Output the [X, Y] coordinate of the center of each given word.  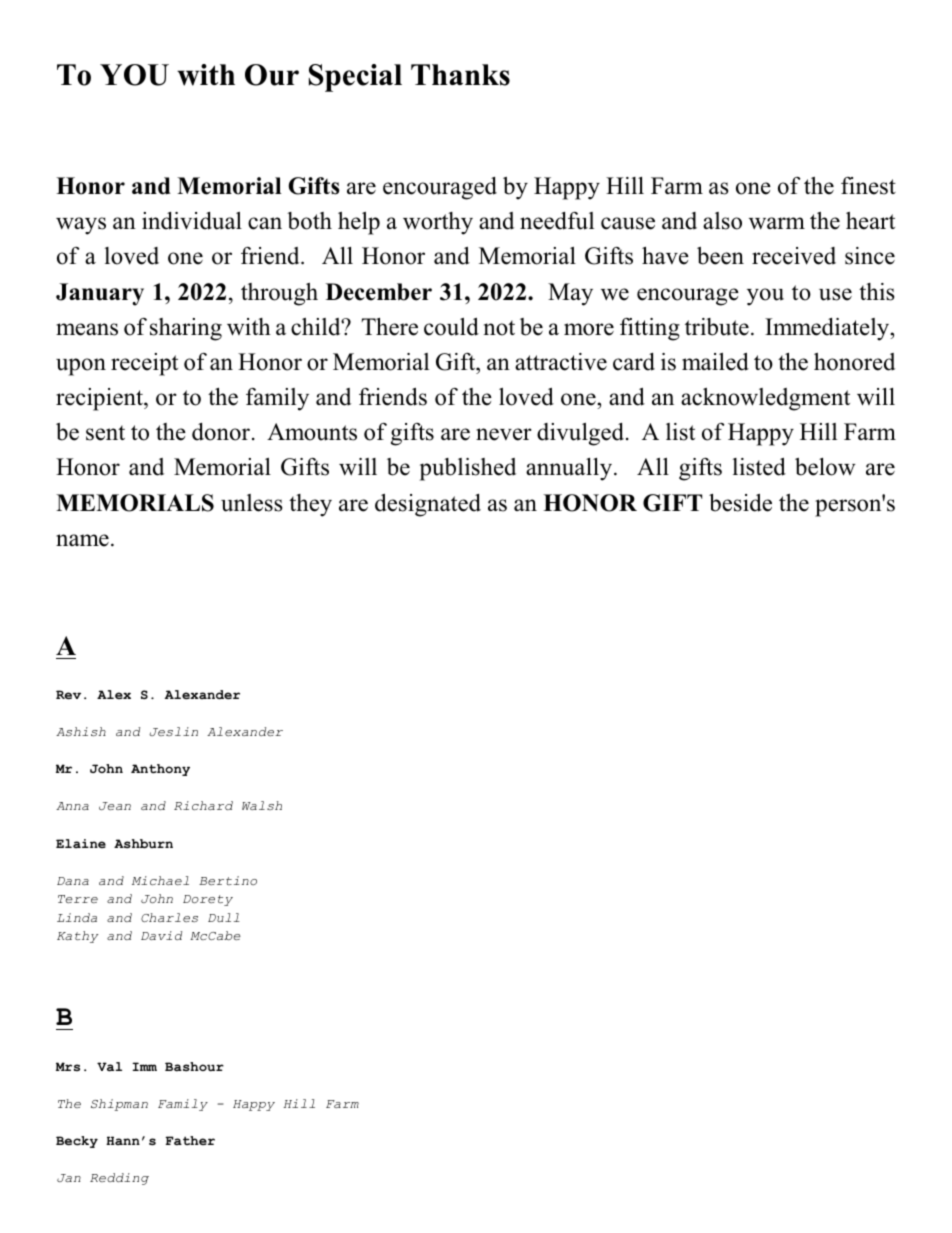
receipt [144, 364]
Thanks [460, 75]
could [451, 327]
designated [428, 505]
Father [190, 1141]
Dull [224, 917]
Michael [160, 880]
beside [740, 503]
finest [868, 186]
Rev [68, 694]
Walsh [262, 805]
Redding [119, 1179]
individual [192, 221]
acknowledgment [765, 399]
